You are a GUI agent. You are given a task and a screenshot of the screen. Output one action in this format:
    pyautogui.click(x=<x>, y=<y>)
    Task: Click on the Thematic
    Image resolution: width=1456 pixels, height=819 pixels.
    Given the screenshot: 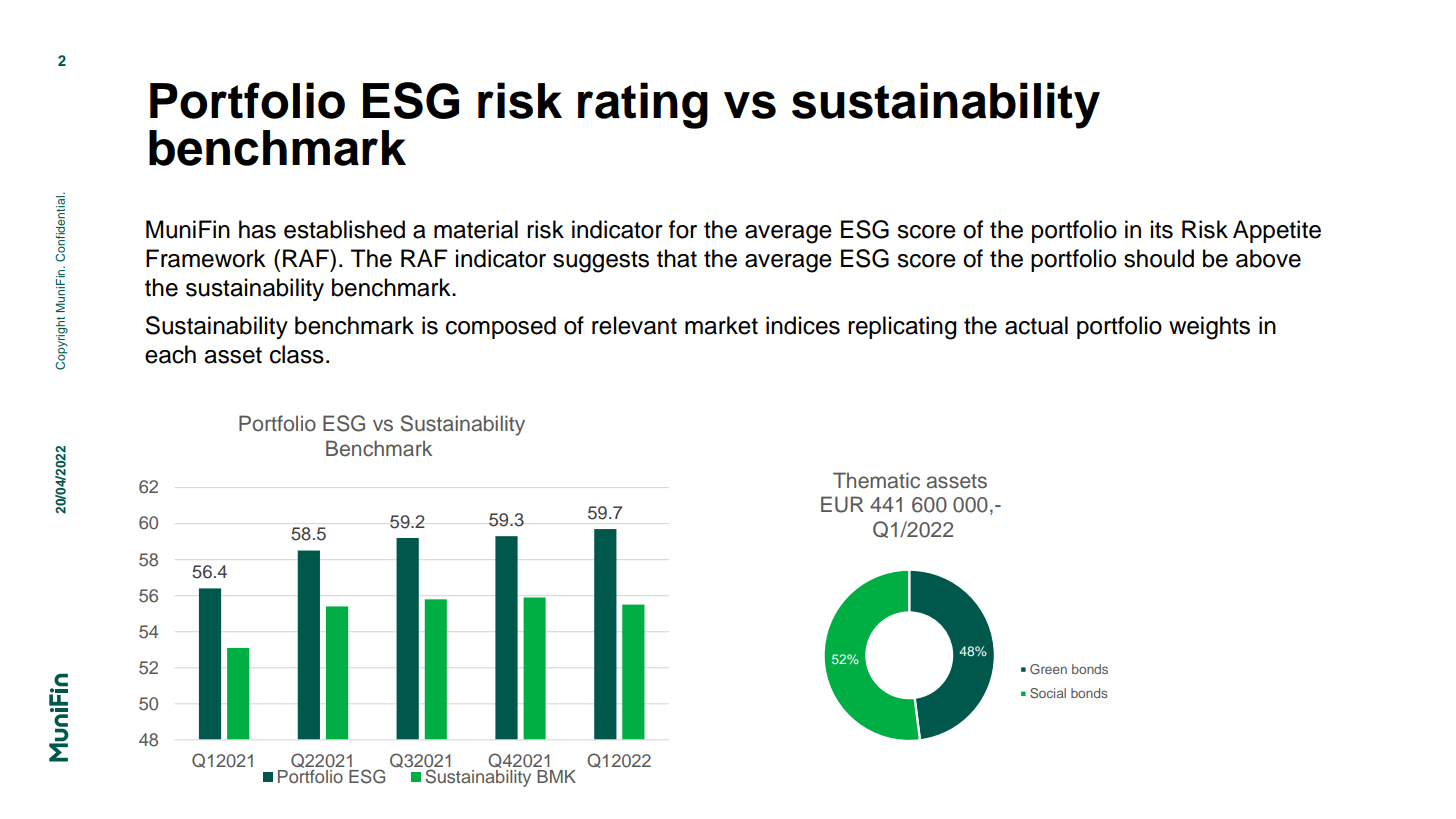 What is the action you would take?
    pyautogui.click(x=876, y=480)
